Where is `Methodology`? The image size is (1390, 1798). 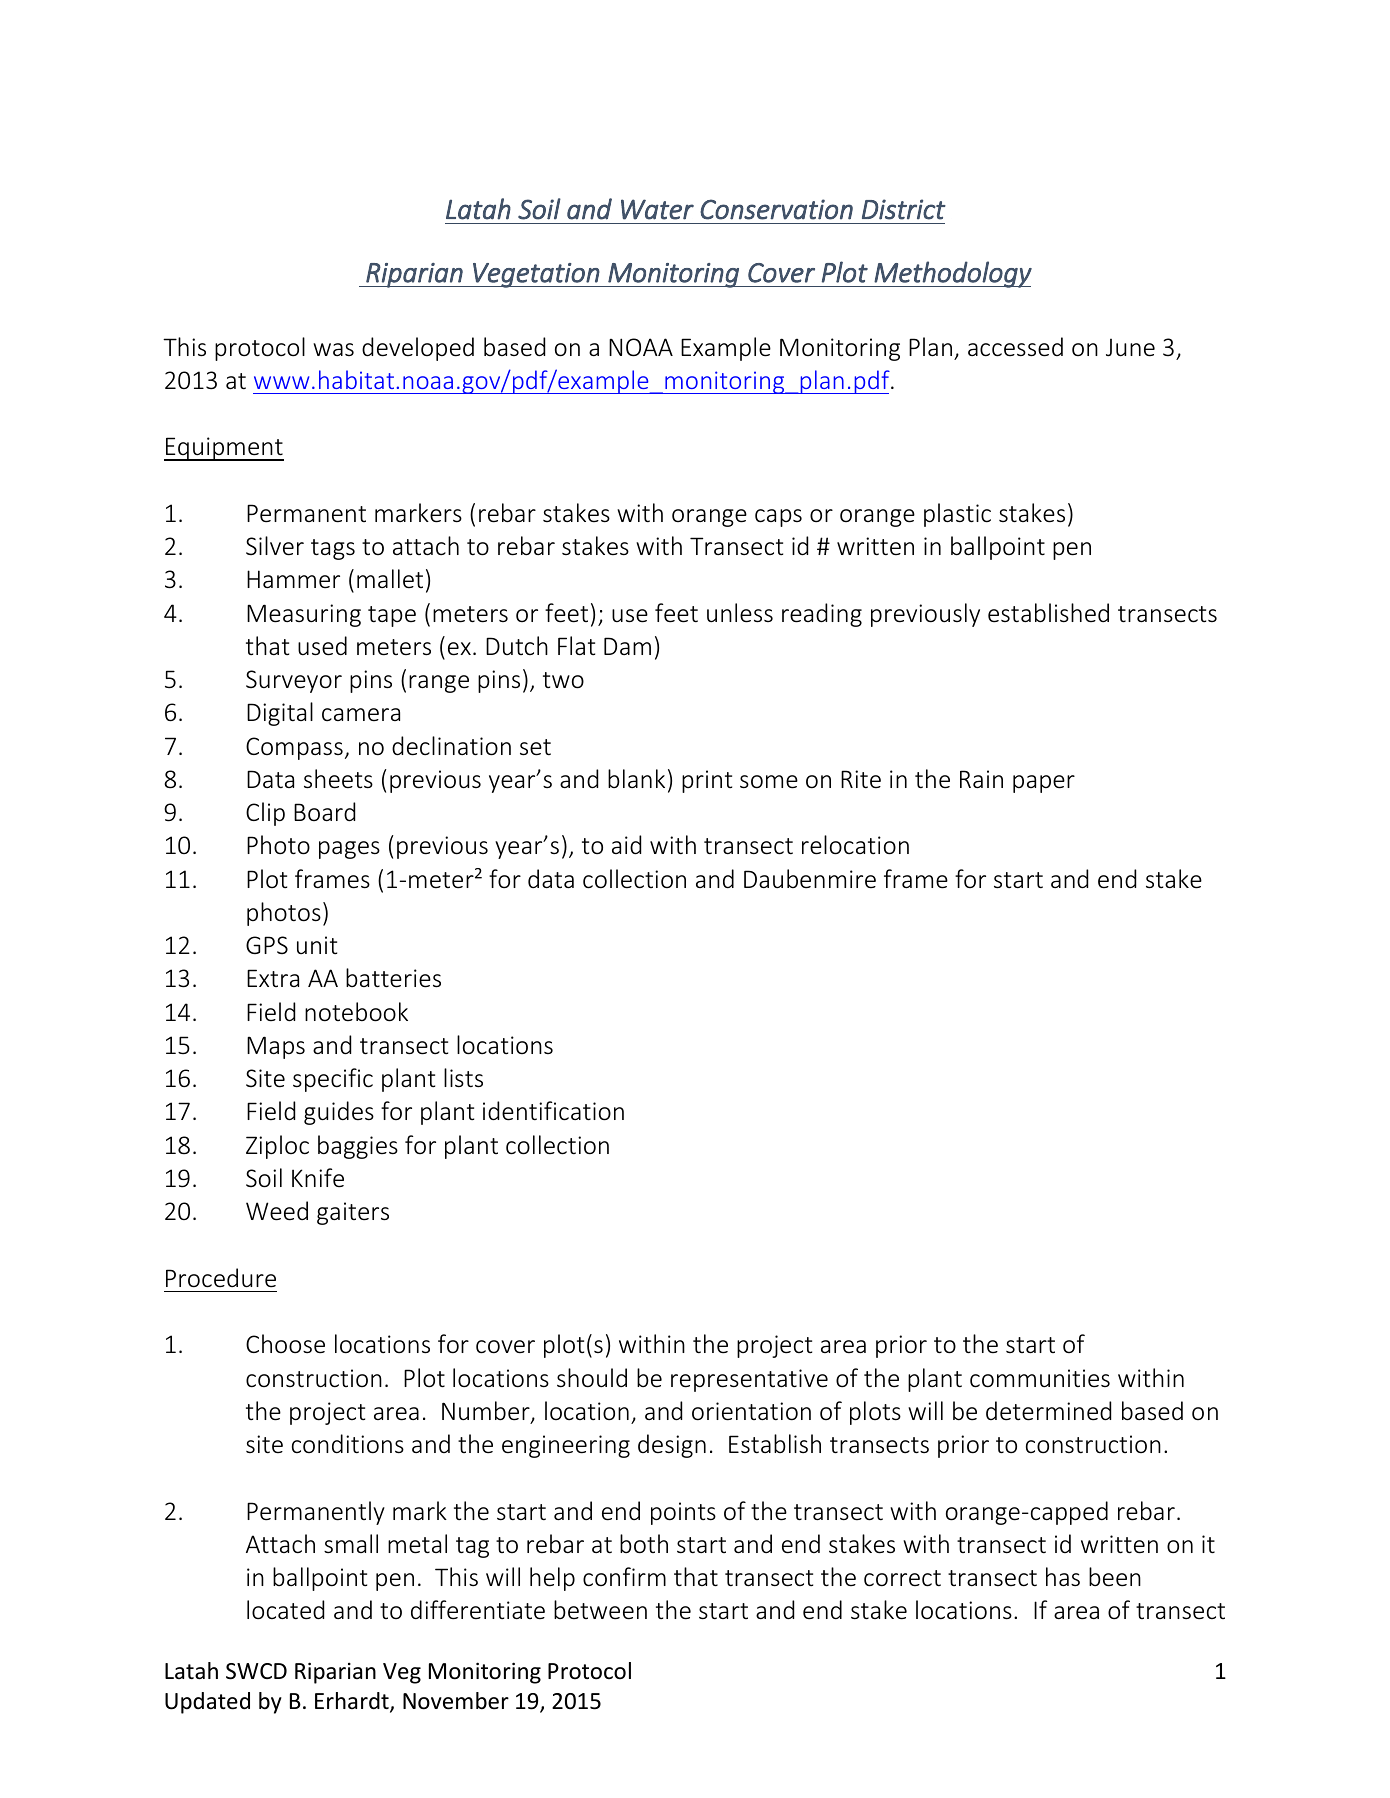 Methodology is located at coordinates (952, 274).
